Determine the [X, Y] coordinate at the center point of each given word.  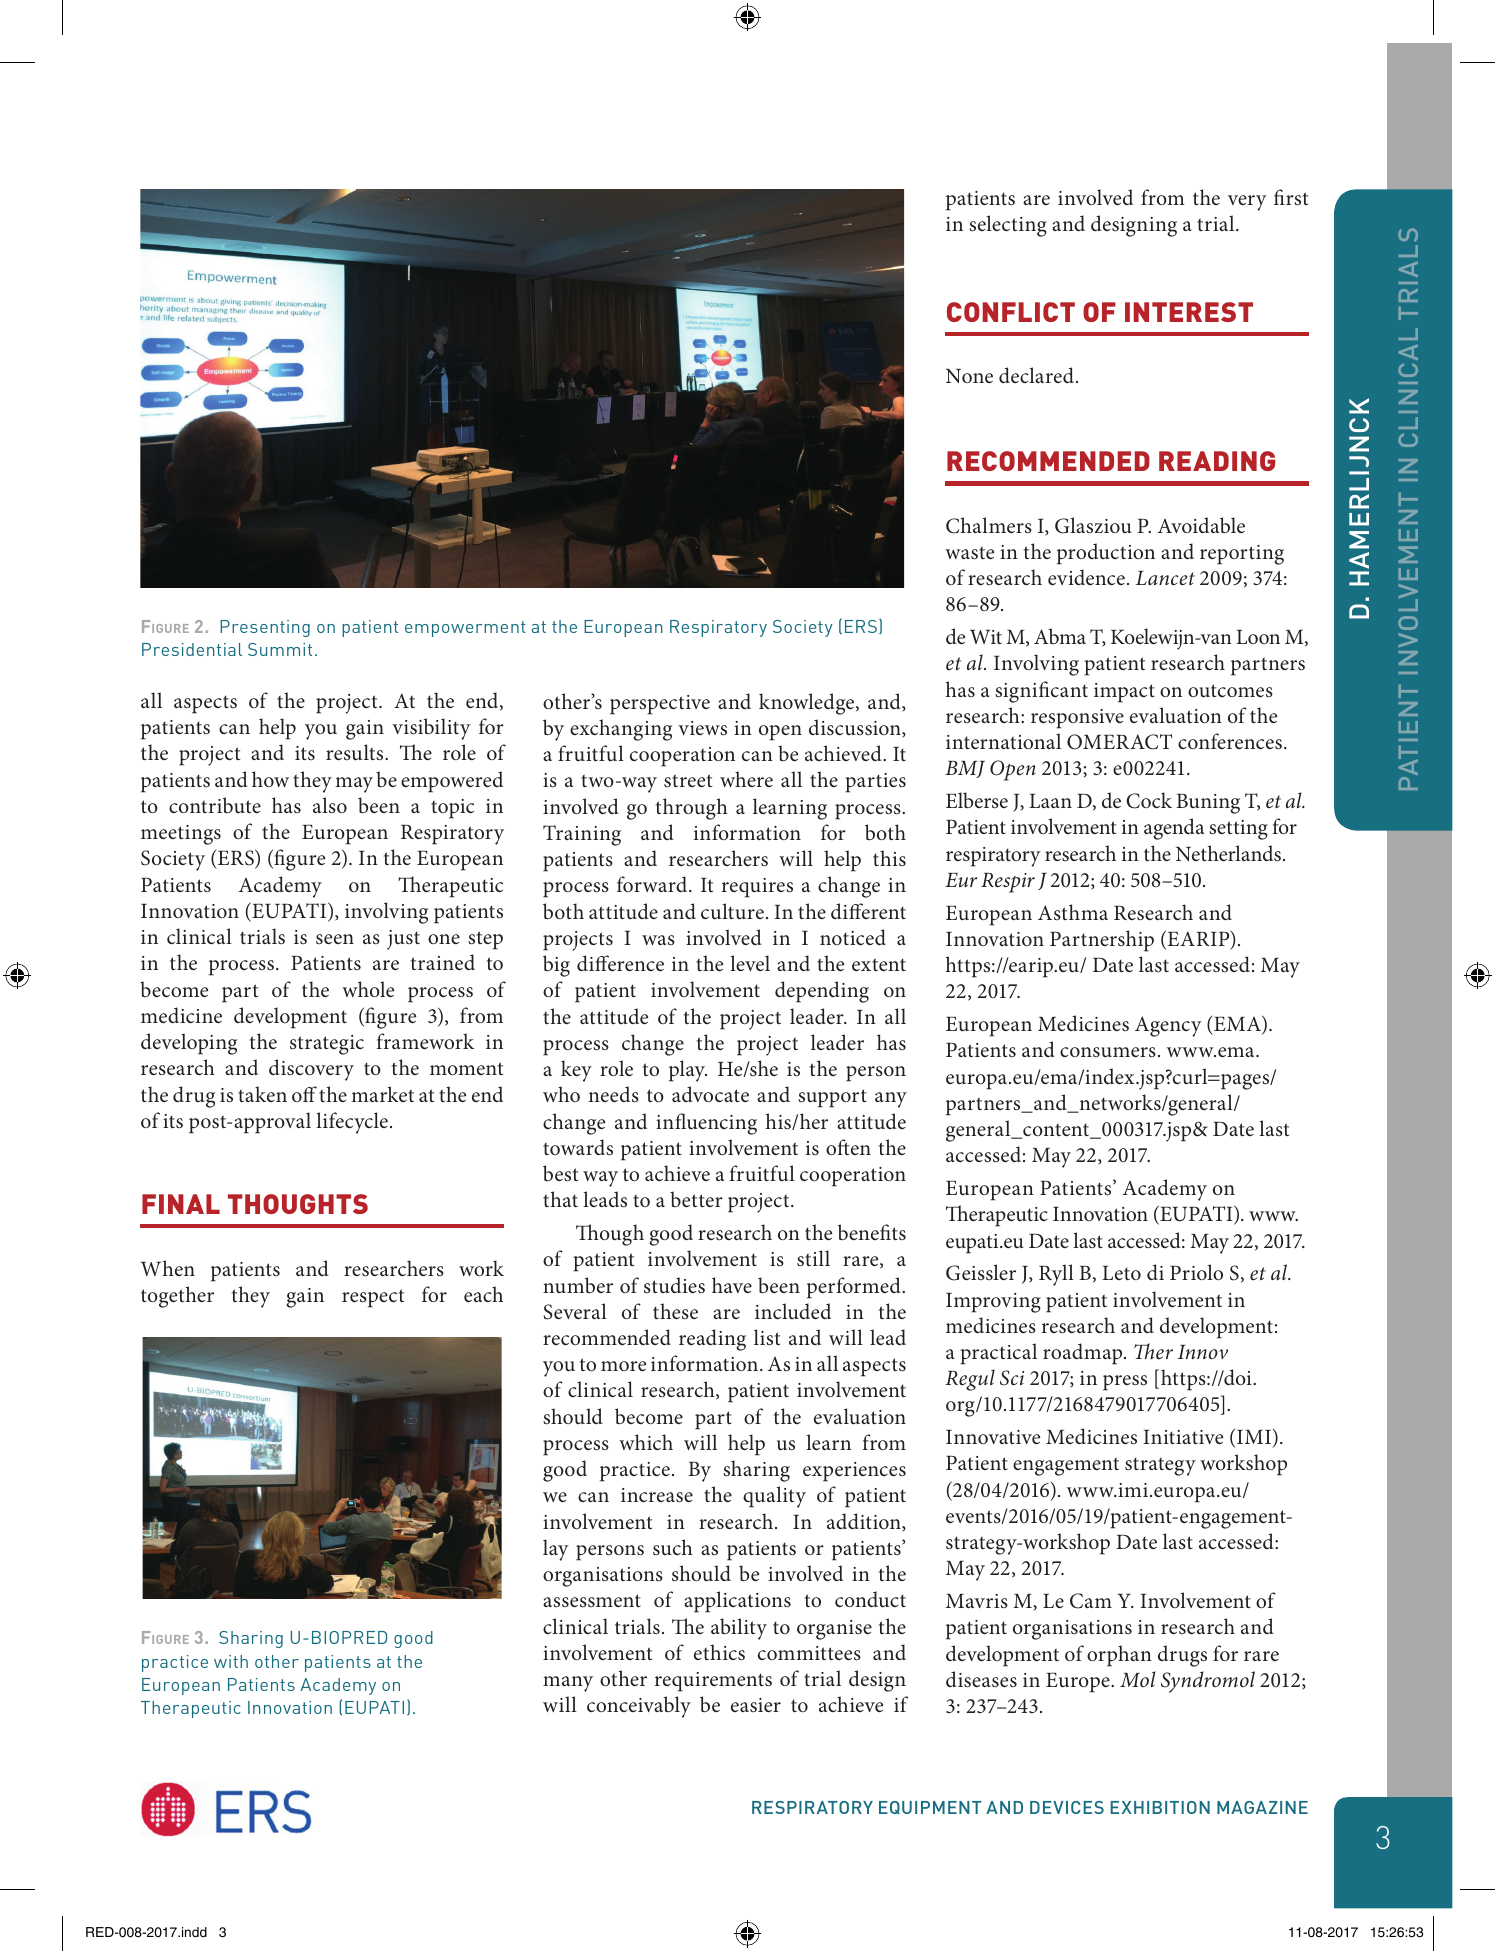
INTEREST [1189, 312]
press [1125, 1383]
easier [756, 1705]
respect [373, 1298]
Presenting [265, 628]
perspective [660, 705]
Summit [280, 649]
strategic [327, 1045]
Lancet [1165, 578]
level [750, 963]
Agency [1168, 1026]
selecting [1008, 226]
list [767, 1337]
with [231, 1661]
